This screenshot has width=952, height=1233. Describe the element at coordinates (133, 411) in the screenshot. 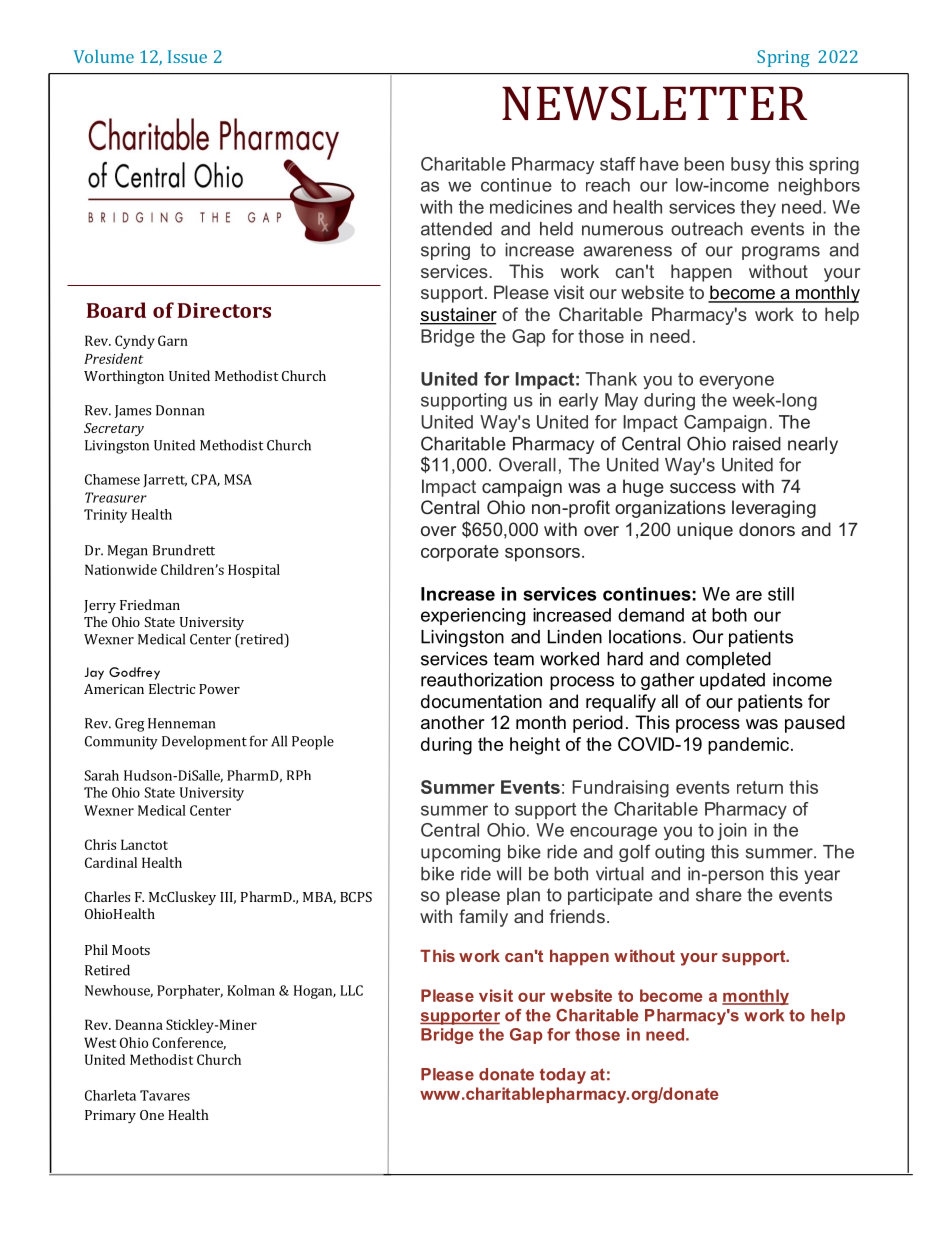

I see `James` at that location.
